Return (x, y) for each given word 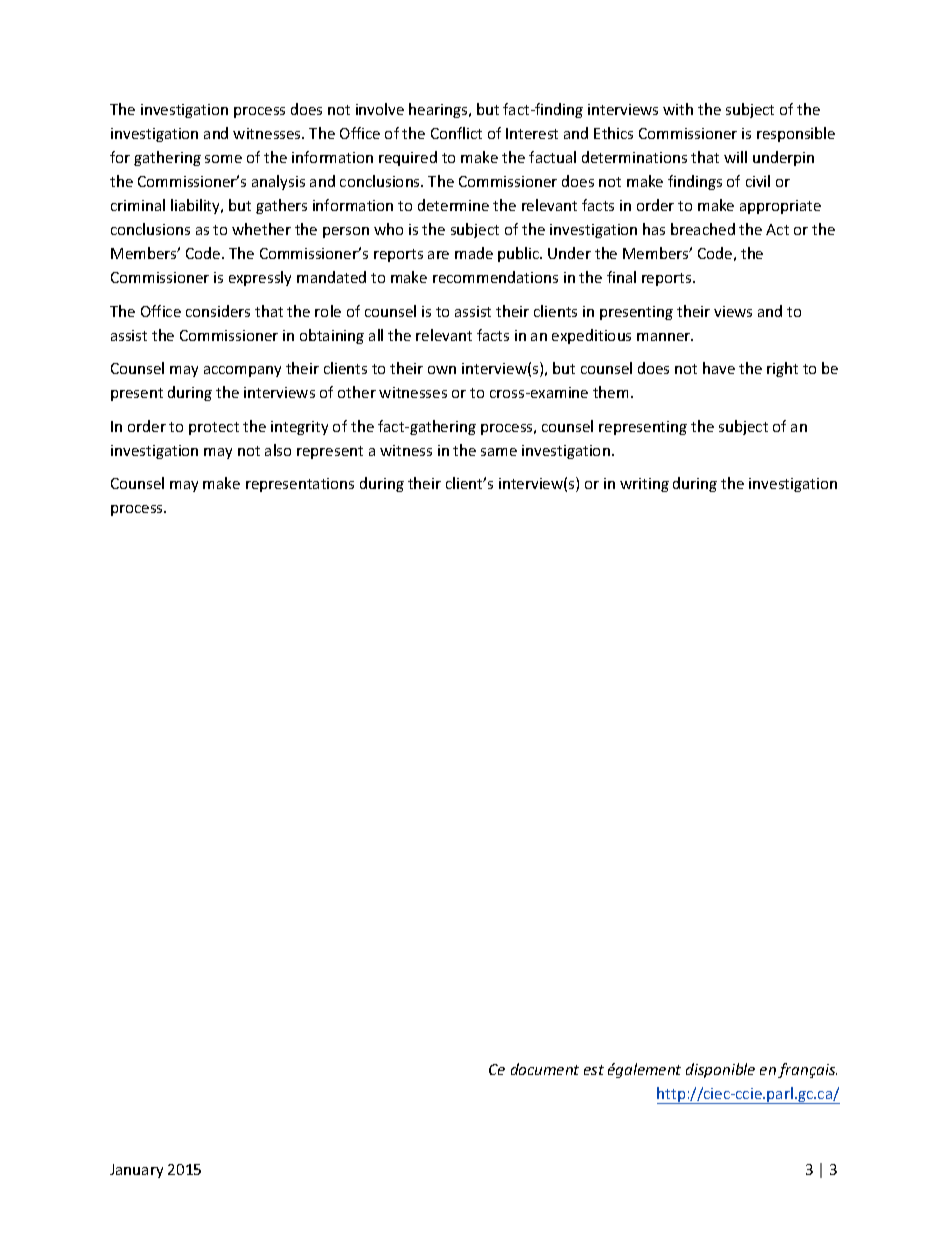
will (735, 157)
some (223, 159)
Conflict (456, 133)
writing (644, 485)
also (278, 450)
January (136, 1171)
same (499, 452)
